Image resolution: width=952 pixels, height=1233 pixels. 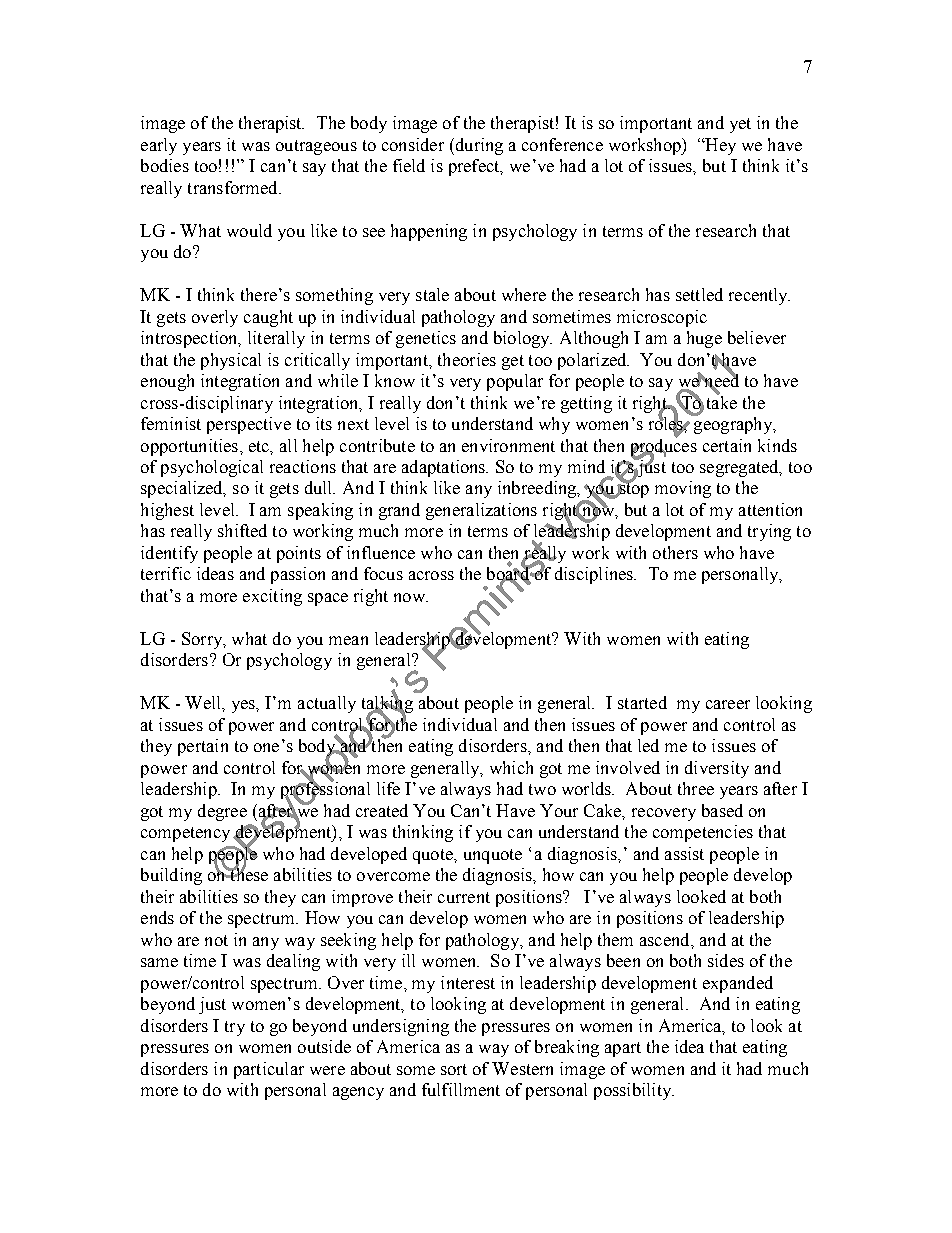 What do you see at coordinates (478, 146) in the screenshot?
I see `during` at bounding box center [478, 146].
